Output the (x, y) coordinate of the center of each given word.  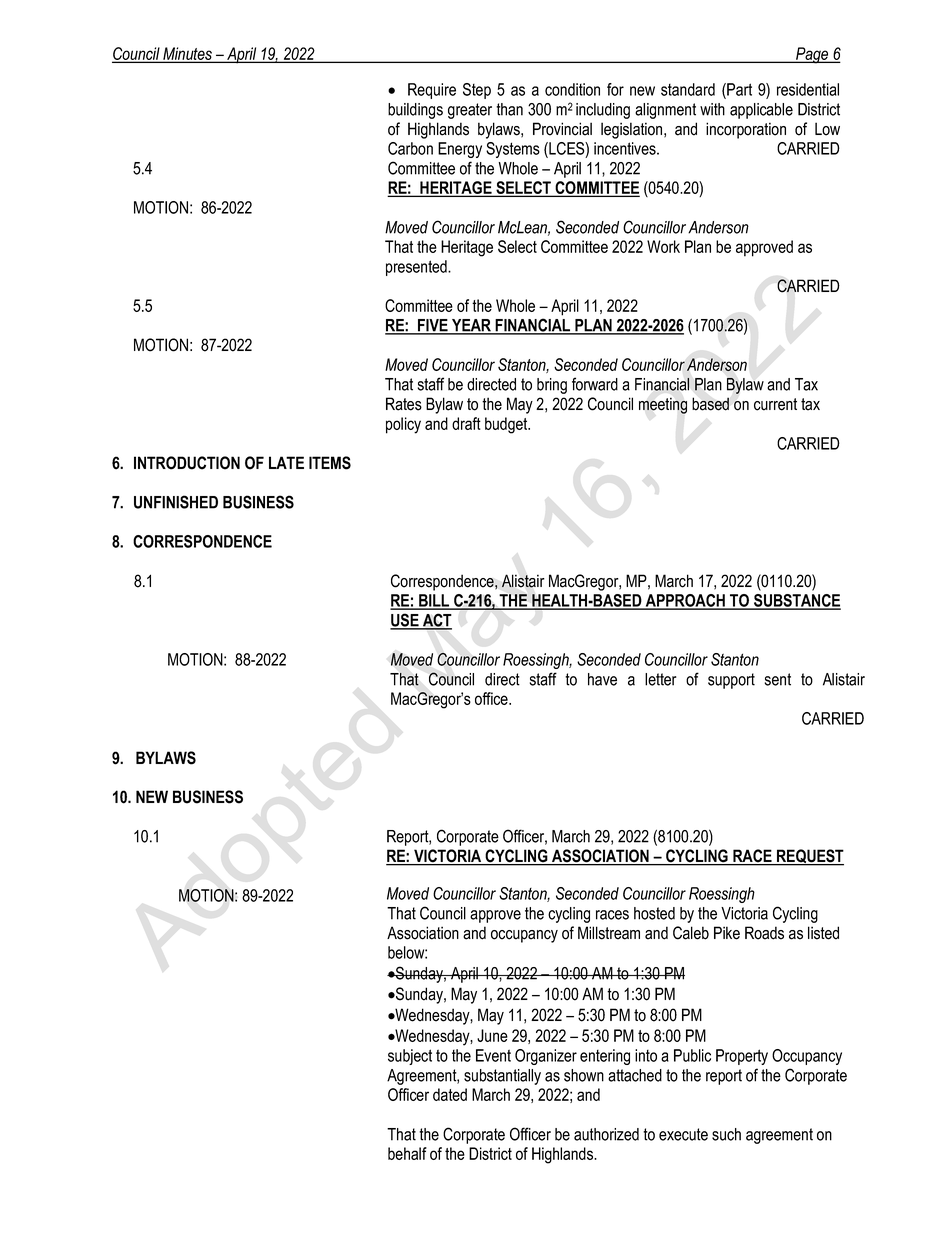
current (775, 404)
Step (477, 91)
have (602, 679)
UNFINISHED (176, 502)
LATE (286, 462)
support (731, 681)
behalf (407, 1153)
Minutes (187, 54)
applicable (761, 111)
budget (507, 425)
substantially (502, 1077)
